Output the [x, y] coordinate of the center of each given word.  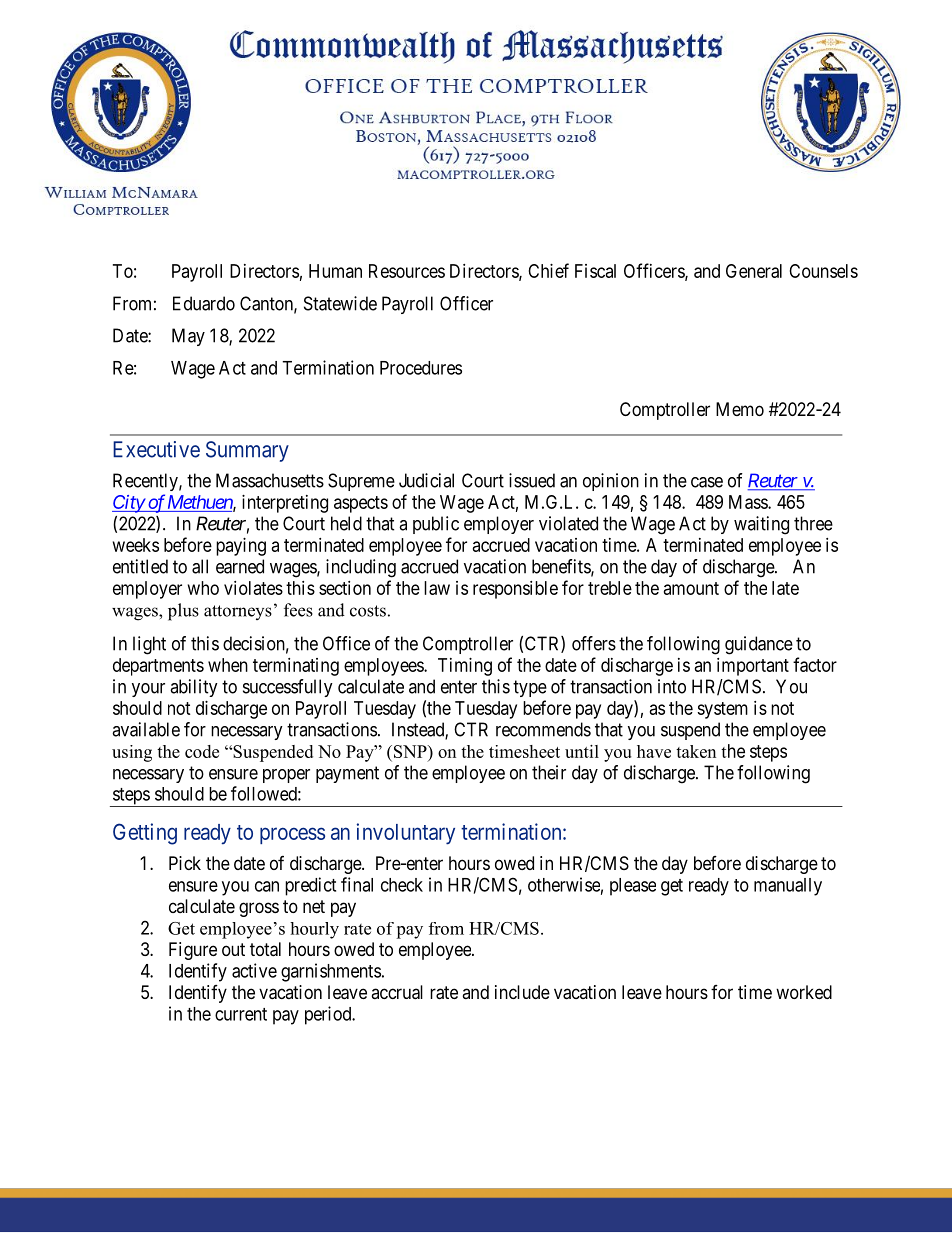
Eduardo [204, 303]
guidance [759, 645]
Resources [407, 271]
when [228, 665]
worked [804, 992]
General [754, 271]
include [522, 992]
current [241, 1014]
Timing [465, 667]
